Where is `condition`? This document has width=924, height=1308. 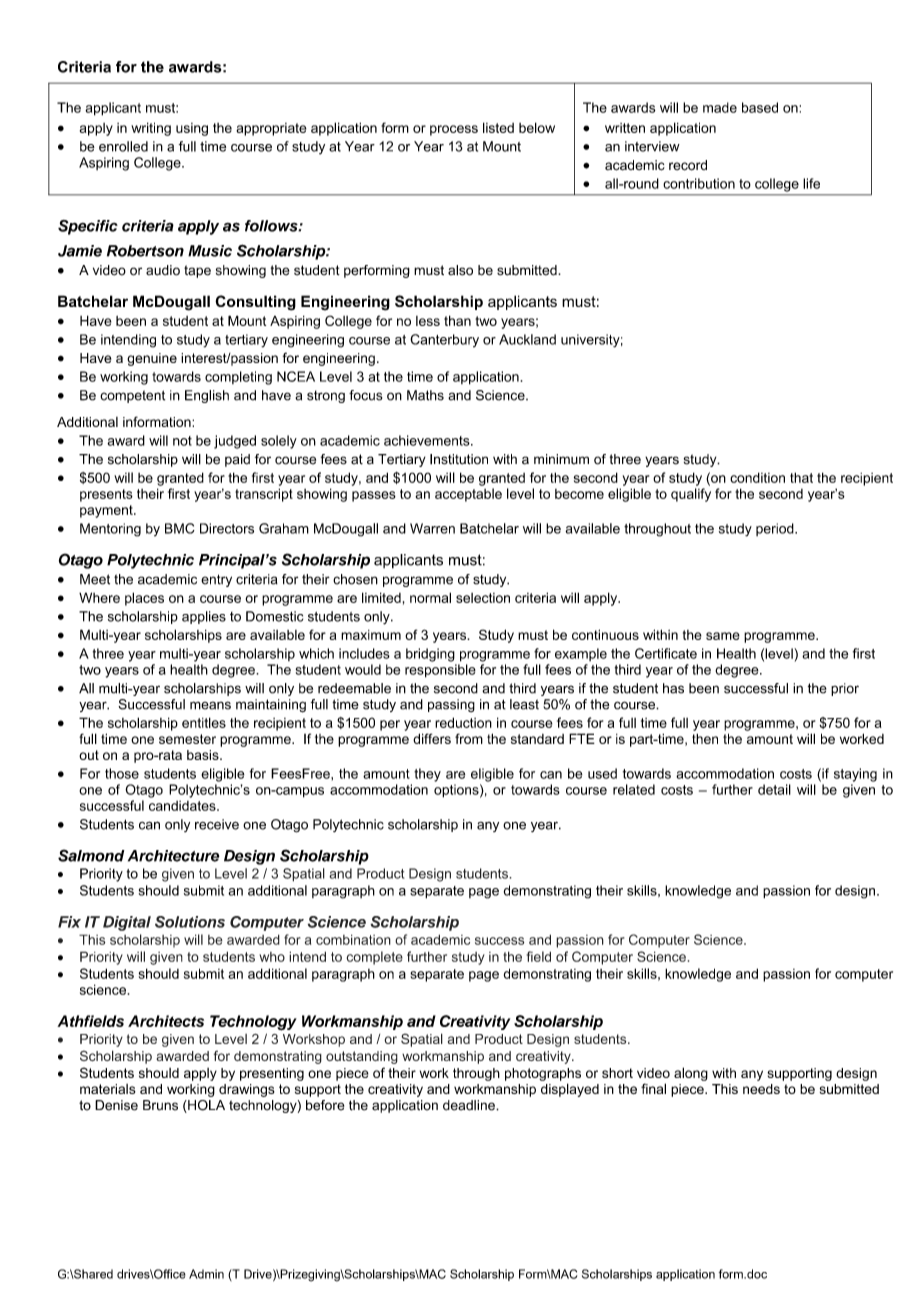
condition is located at coordinates (757, 477).
